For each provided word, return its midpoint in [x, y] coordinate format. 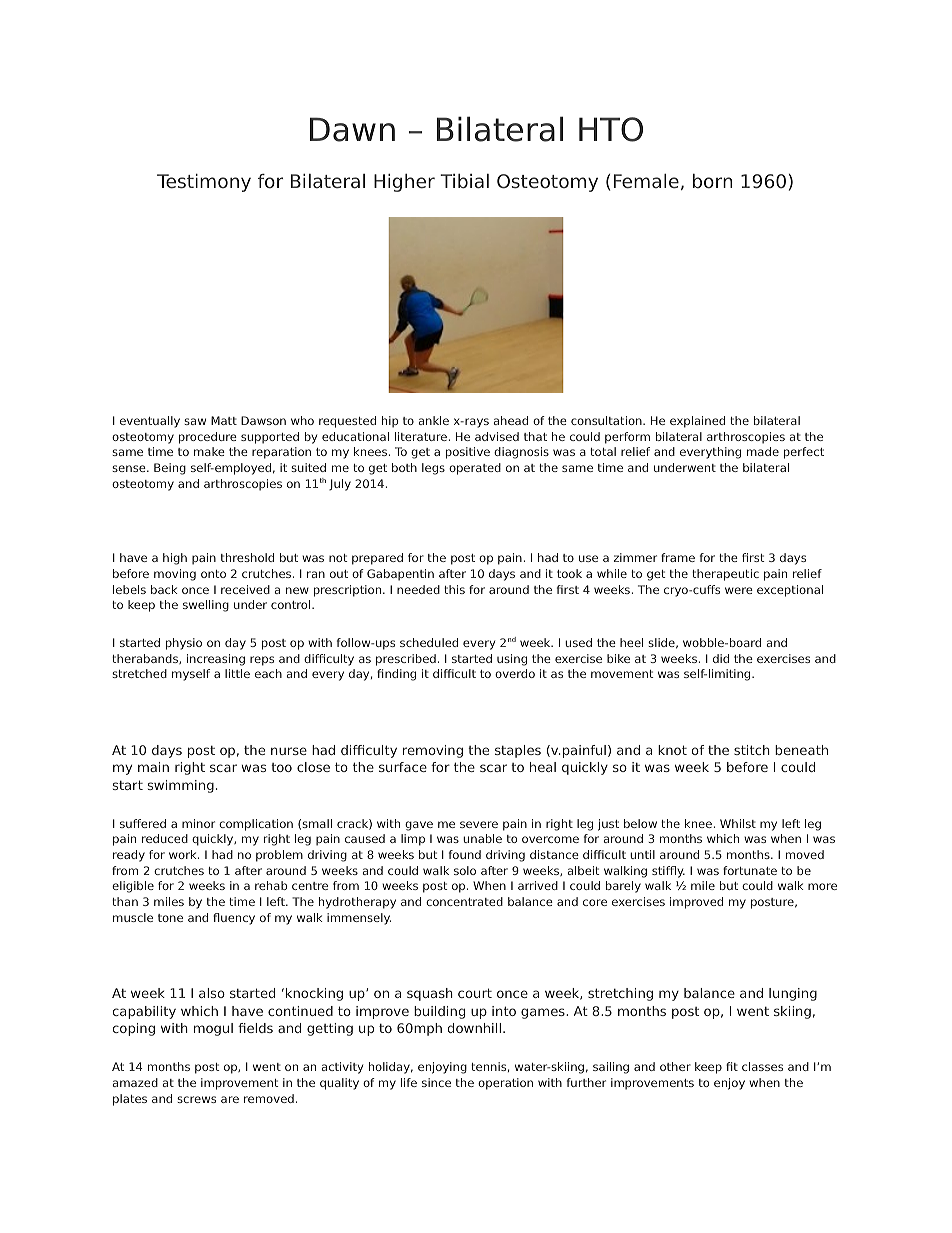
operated [475, 469]
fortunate [750, 870]
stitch [752, 750]
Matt [224, 420]
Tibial [464, 181]
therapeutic [725, 575]
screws [196, 1099]
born [712, 181]
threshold [247, 557]
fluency [234, 919]
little [237, 673]
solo [465, 870]
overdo [515, 673]
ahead [511, 420]
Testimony [204, 183]
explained [697, 422]
